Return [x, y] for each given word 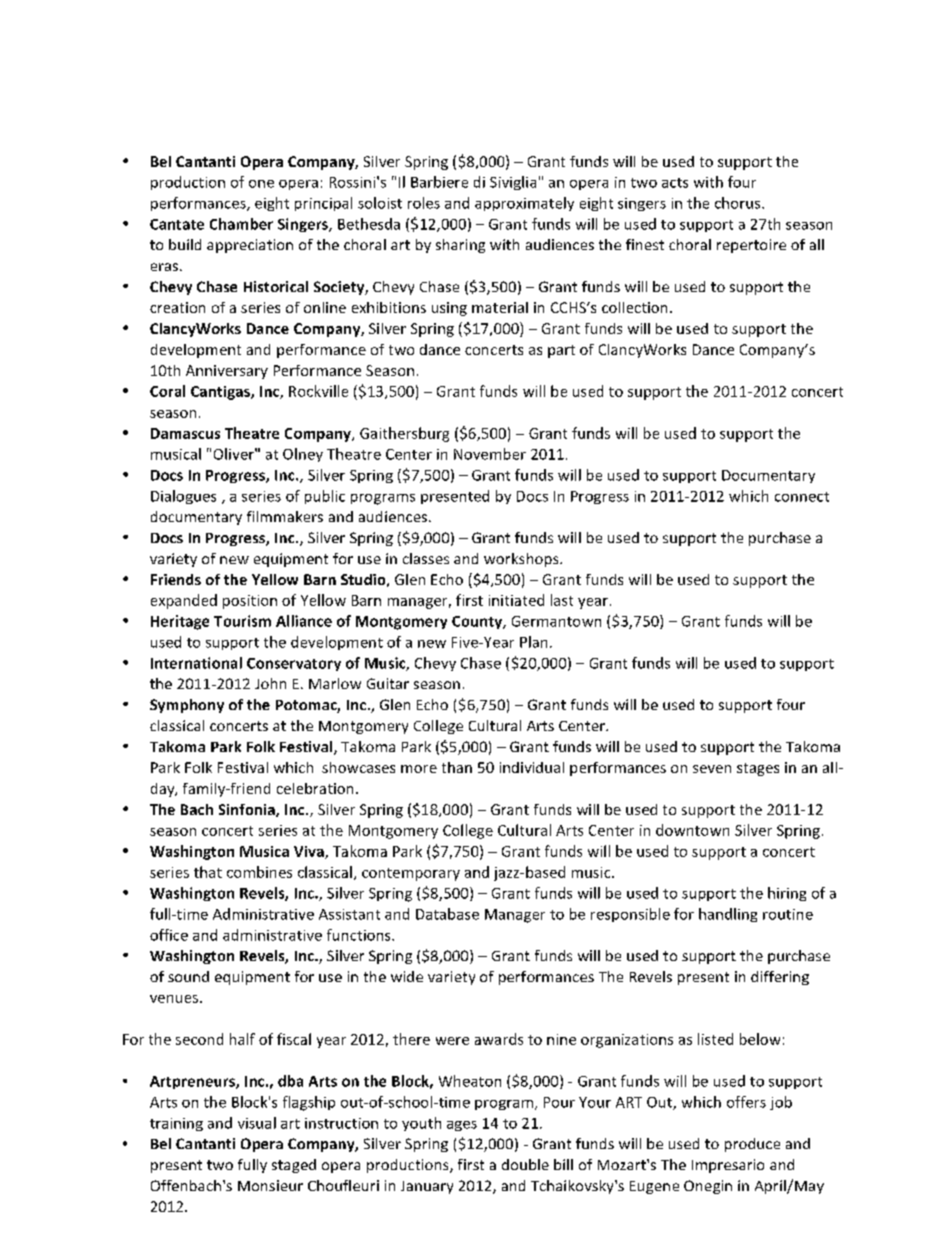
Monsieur [270, 1185]
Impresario [728, 1166]
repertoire [751, 246]
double [525, 1164]
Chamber [241, 224]
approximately [524, 204]
